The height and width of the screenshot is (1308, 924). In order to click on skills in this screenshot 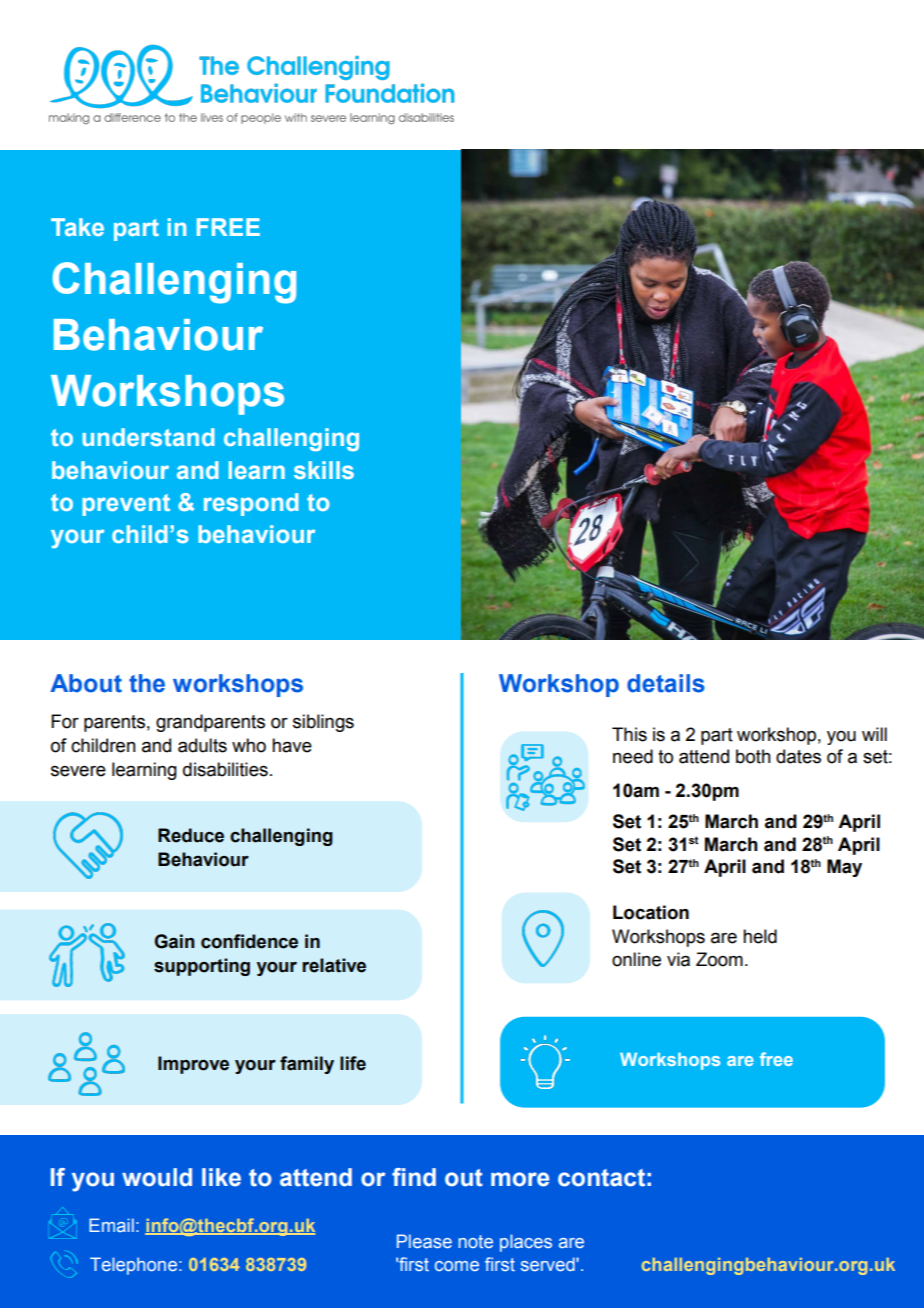, I will do `click(324, 470)`.
